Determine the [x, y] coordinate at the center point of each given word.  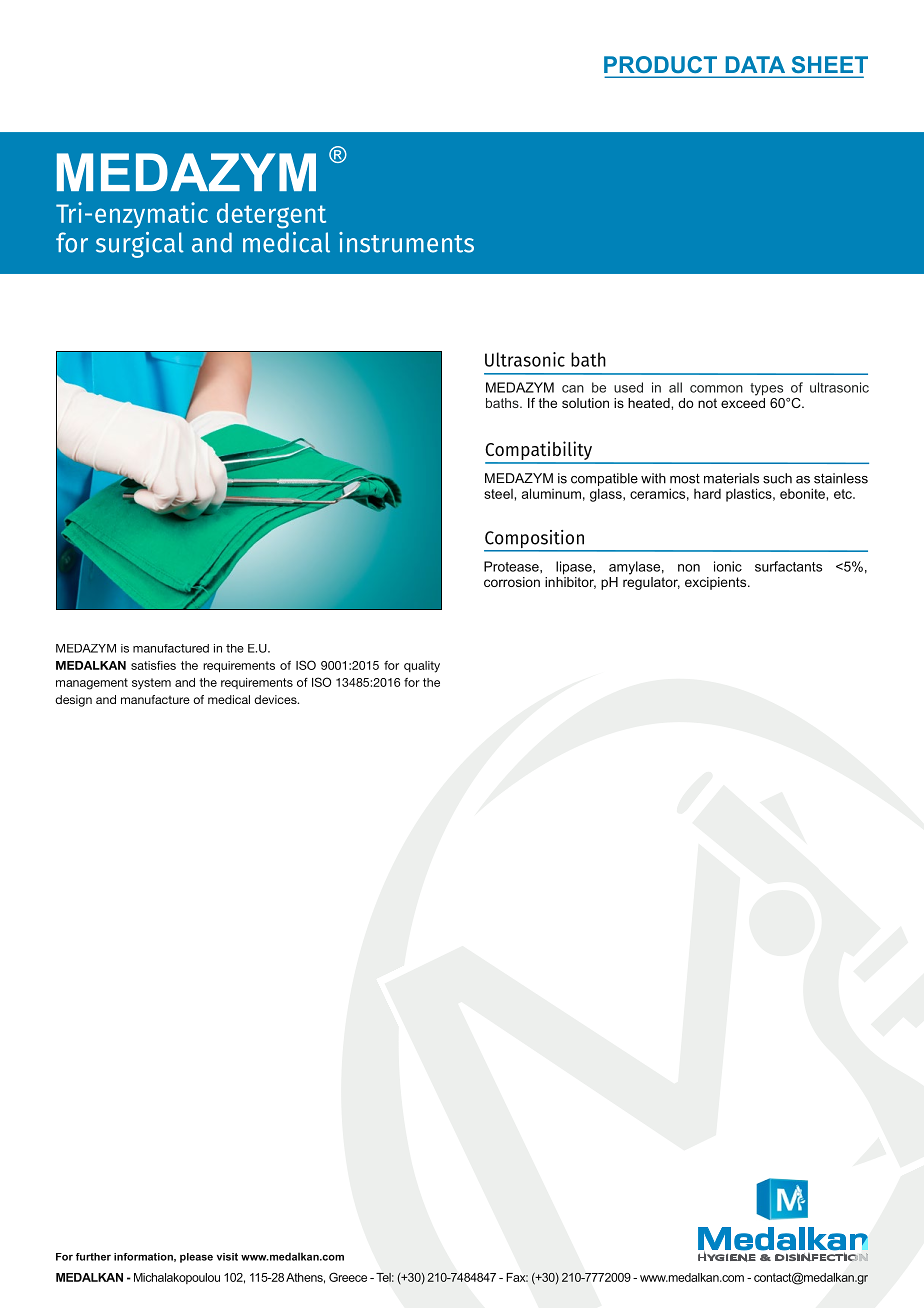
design [73, 701]
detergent [271, 216]
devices [276, 699]
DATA [755, 64]
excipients [717, 583]
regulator [651, 583]
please [196, 1258]
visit [227, 1257]
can [573, 389]
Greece [348, 1277]
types [766, 389]
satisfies [153, 665]
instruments [406, 242]
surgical [140, 245]
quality [422, 667]
